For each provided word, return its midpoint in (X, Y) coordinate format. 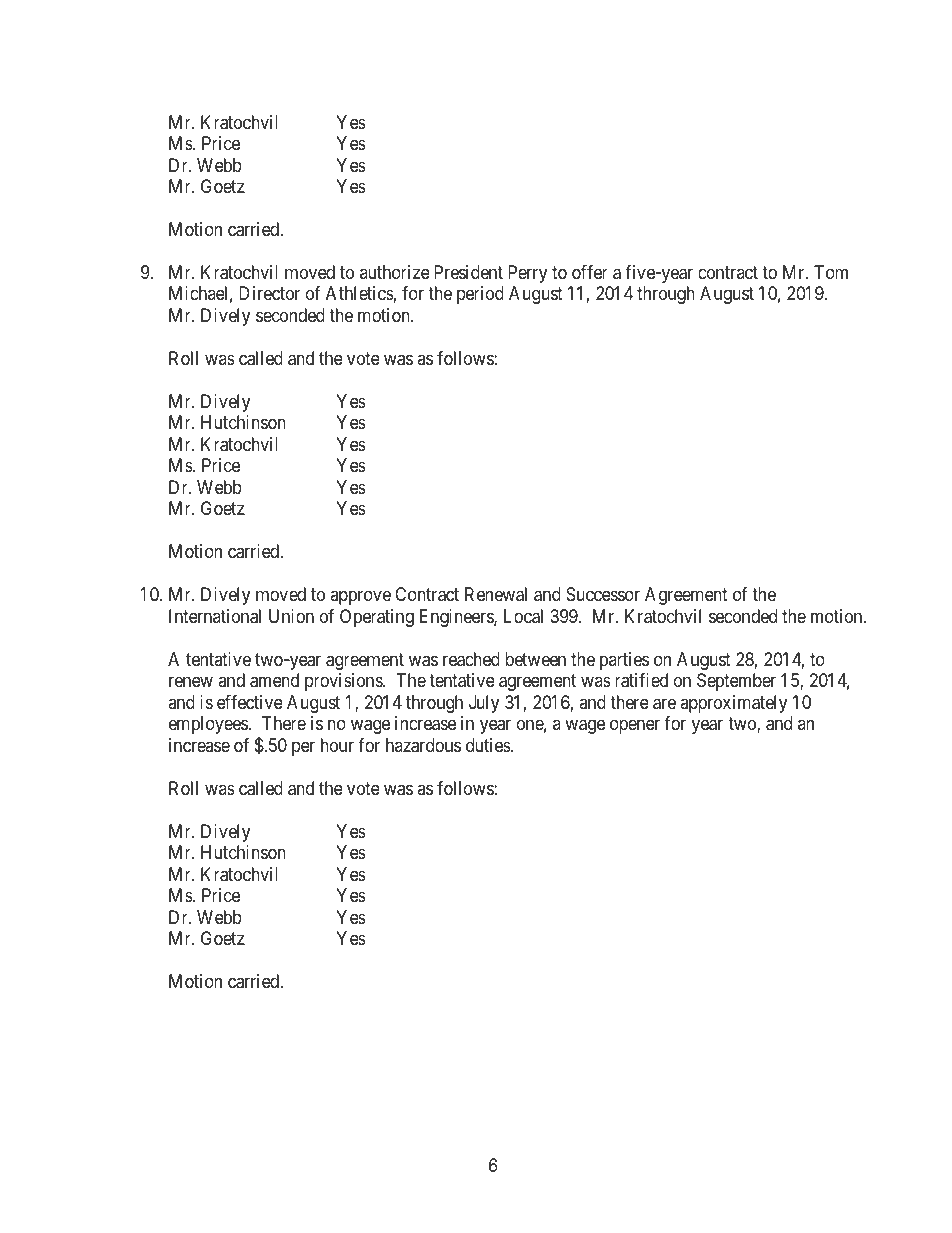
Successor (603, 594)
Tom (831, 272)
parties (624, 661)
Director (269, 293)
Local (523, 616)
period (480, 295)
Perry (527, 274)
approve (360, 598)
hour (337, 745)
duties (489, 745)
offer (590, 272)
